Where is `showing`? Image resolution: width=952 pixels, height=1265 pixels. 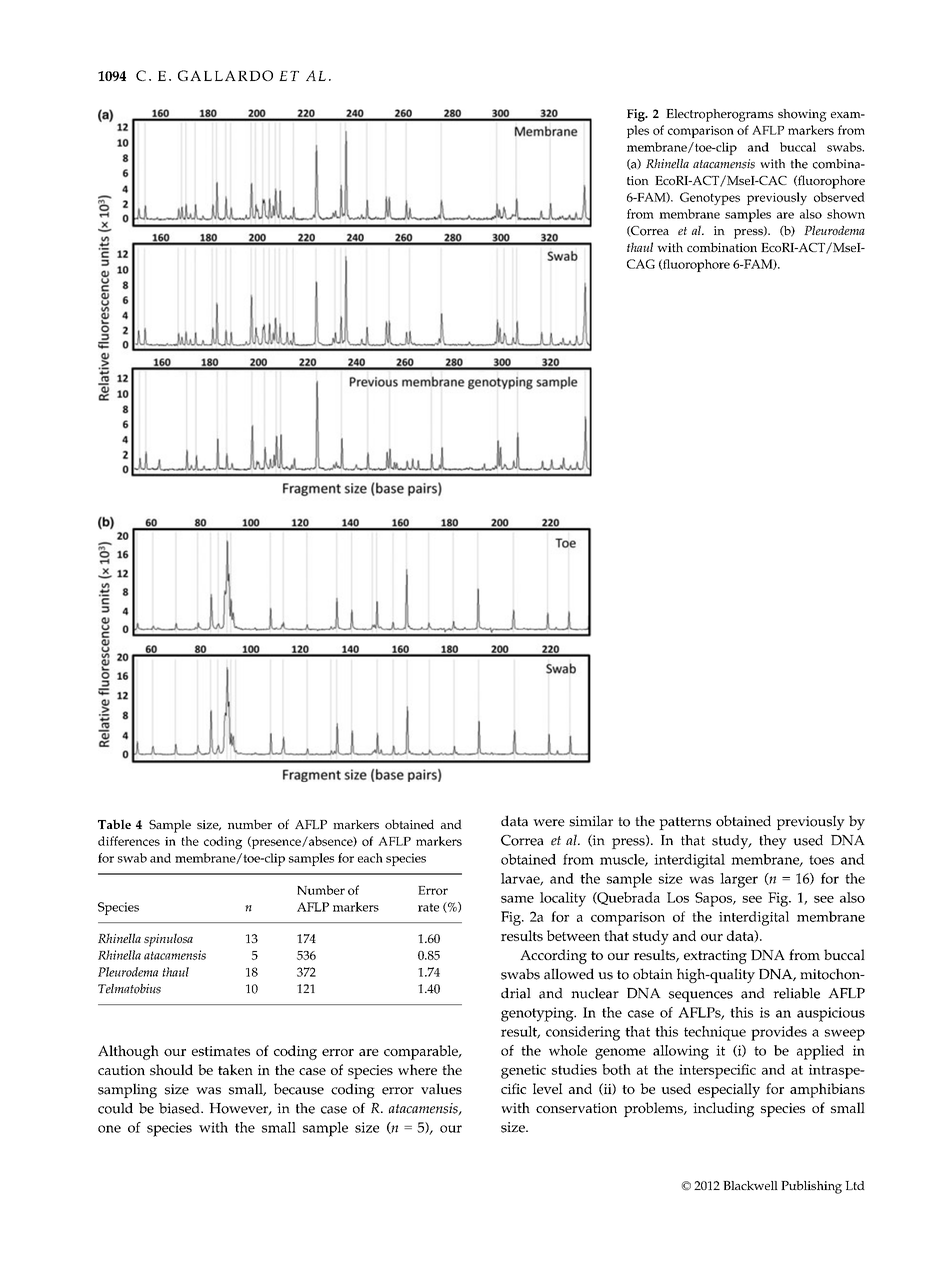
showing is located at coordinates (802, 115).
